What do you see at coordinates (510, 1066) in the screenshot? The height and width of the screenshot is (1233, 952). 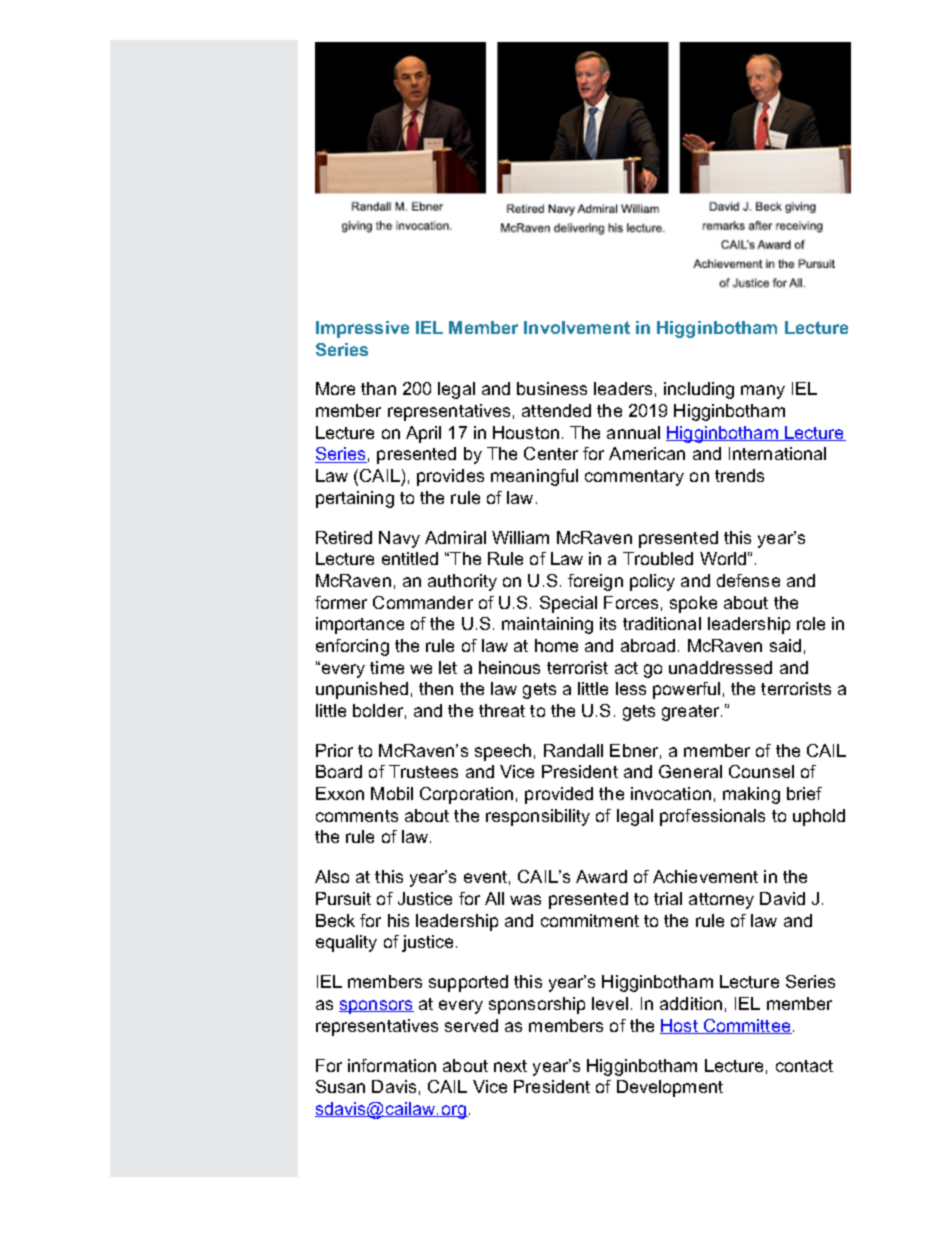 I see `next` at bounding box center [510, 1066].
